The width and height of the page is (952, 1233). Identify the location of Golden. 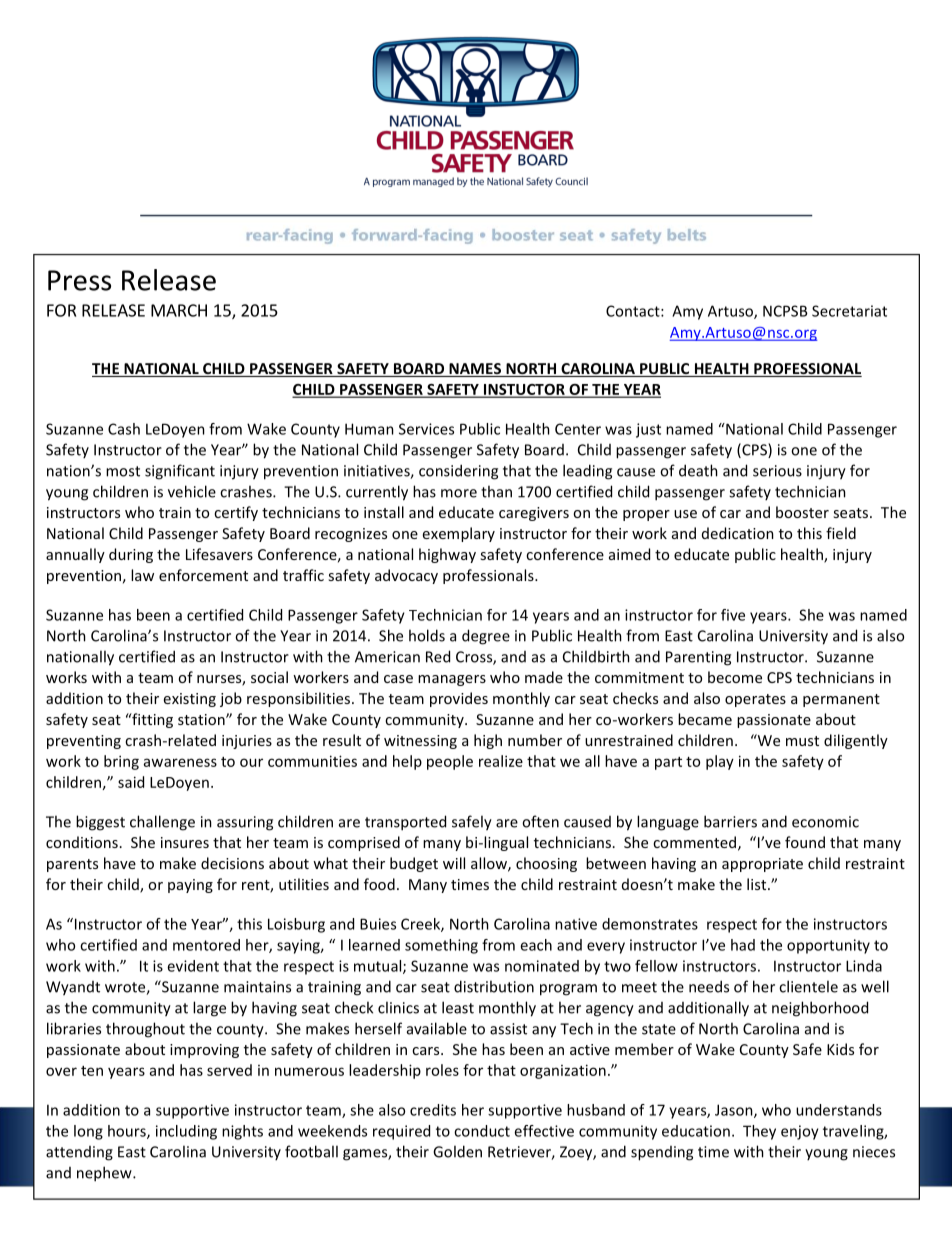
(457, 1151).
